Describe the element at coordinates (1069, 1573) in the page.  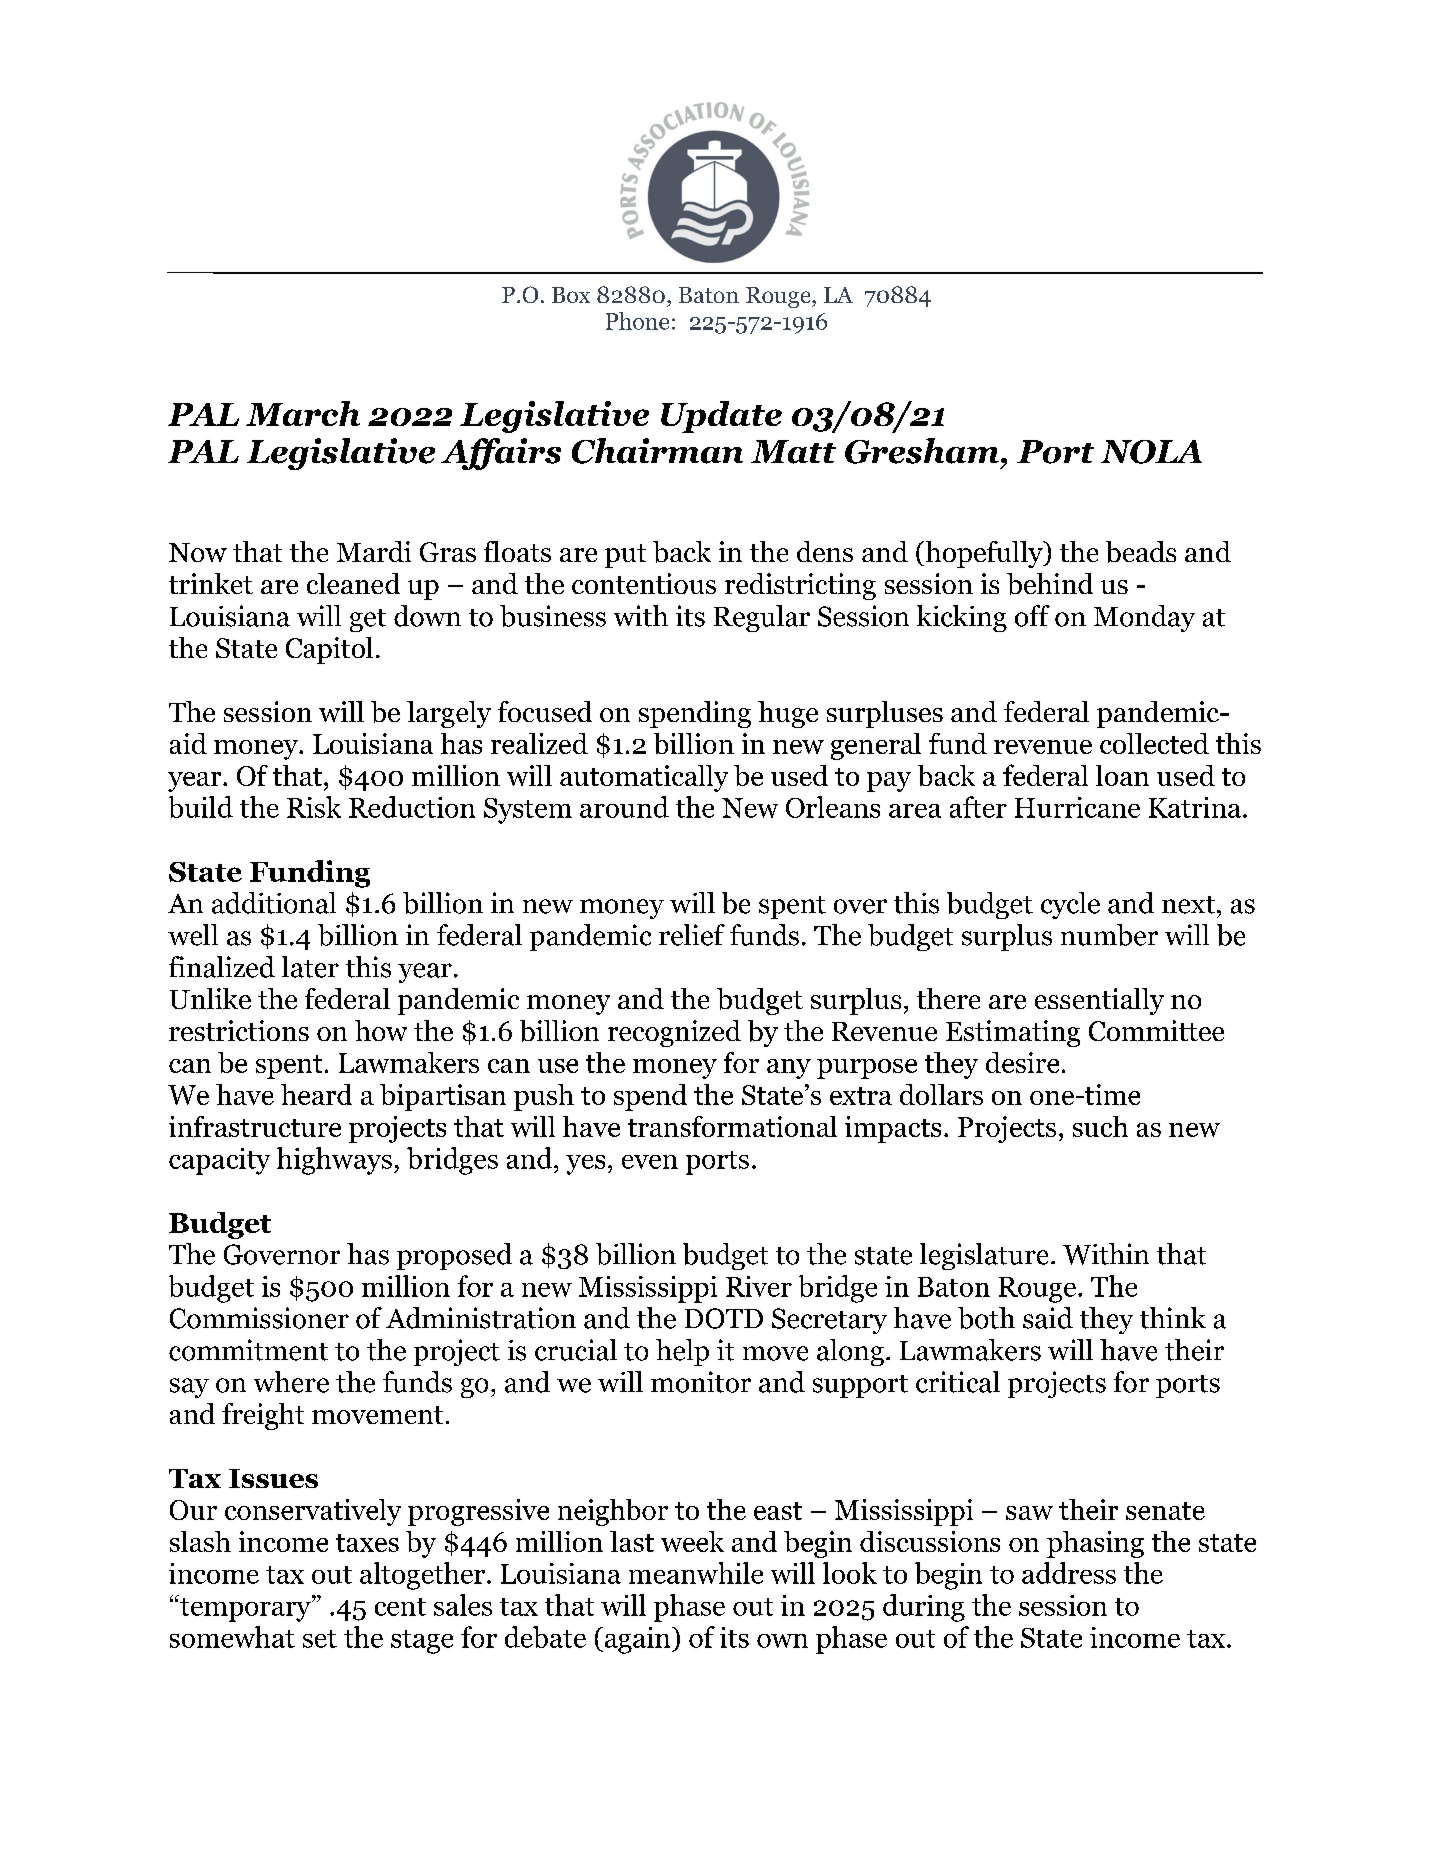
I see `address` at that location.
